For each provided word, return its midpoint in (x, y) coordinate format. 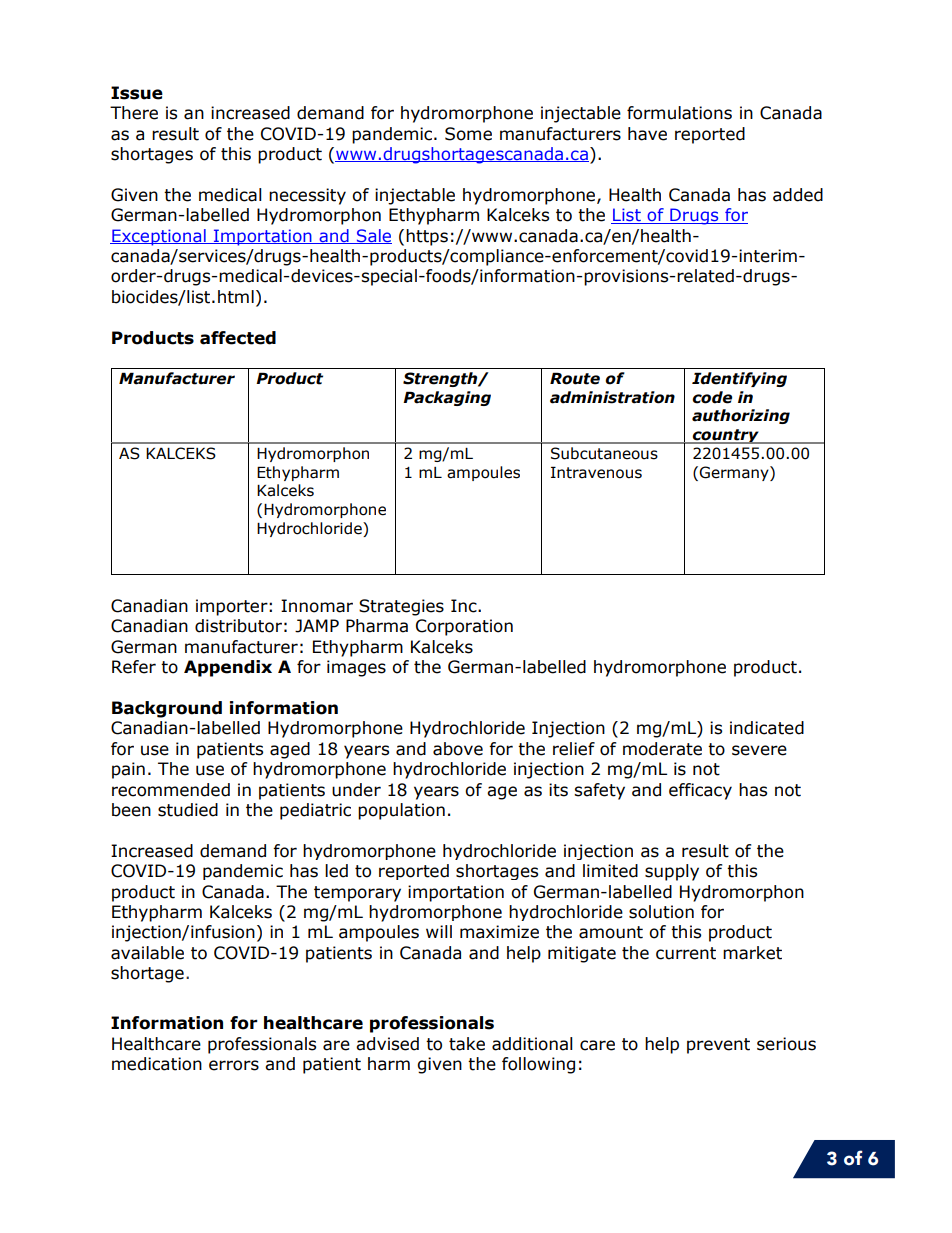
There (134, 113)
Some (468, 134)
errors (234, 1065)
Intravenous (596, 472)
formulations (679, 113)
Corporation (464, 627)
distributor (238, 626)
